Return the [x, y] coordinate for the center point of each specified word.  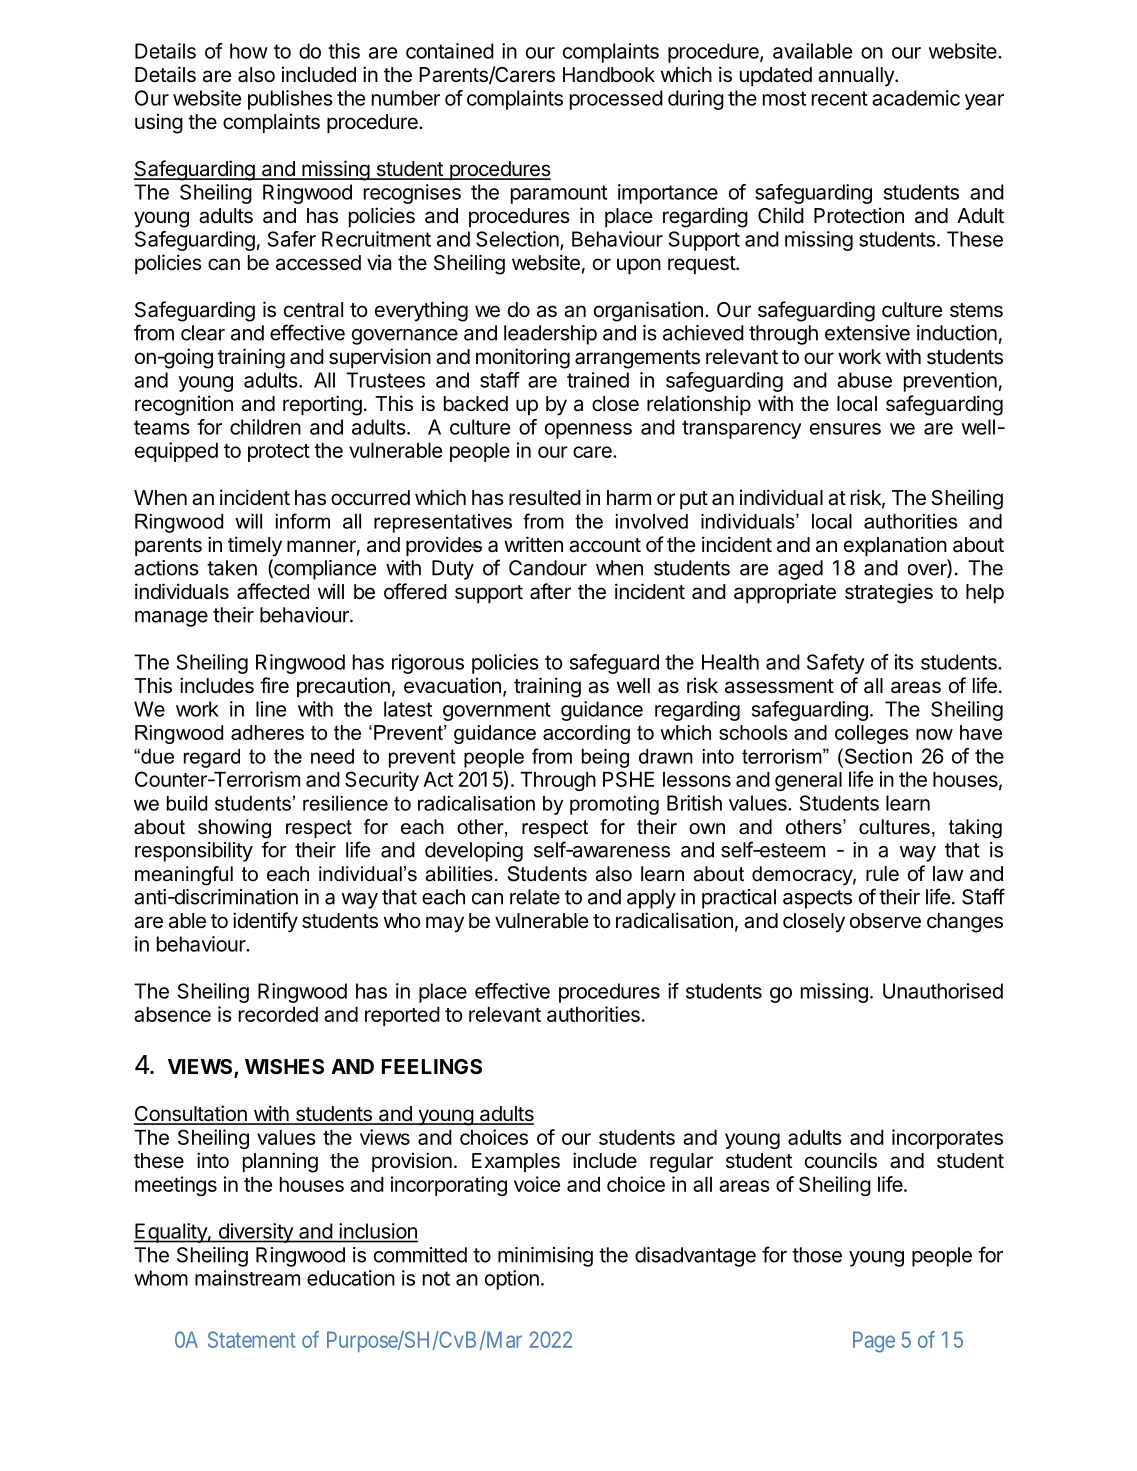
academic [916, 98]
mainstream [247, 1278]
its [904, 662]
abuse [864, 380]
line [271, 709]
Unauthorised [943, 991]
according [586, 734]
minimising [545, 1257]
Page [874, 1342]
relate [535, 897]
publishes [290, 100]
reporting [322, 405]
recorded [278, 1014]
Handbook [609, 75]
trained [598, 380]
